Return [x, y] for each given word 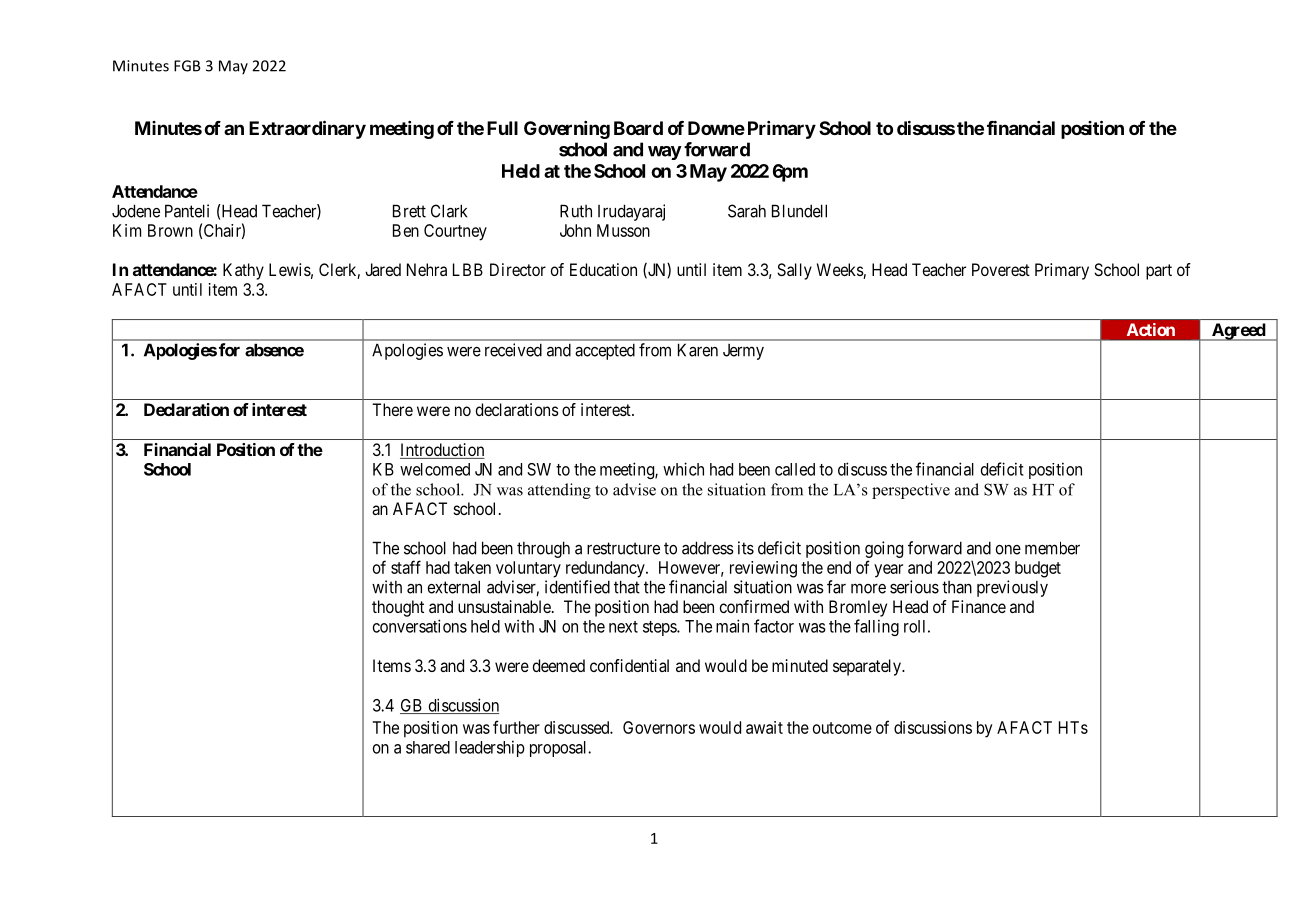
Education [603, 269]
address [708, 548]
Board [638, 128]
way [665, 153]
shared [428, 747]
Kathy [243, 271]
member [1052, 548]
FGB [187, 66]
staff [406, 567]
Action [1151, 329]
